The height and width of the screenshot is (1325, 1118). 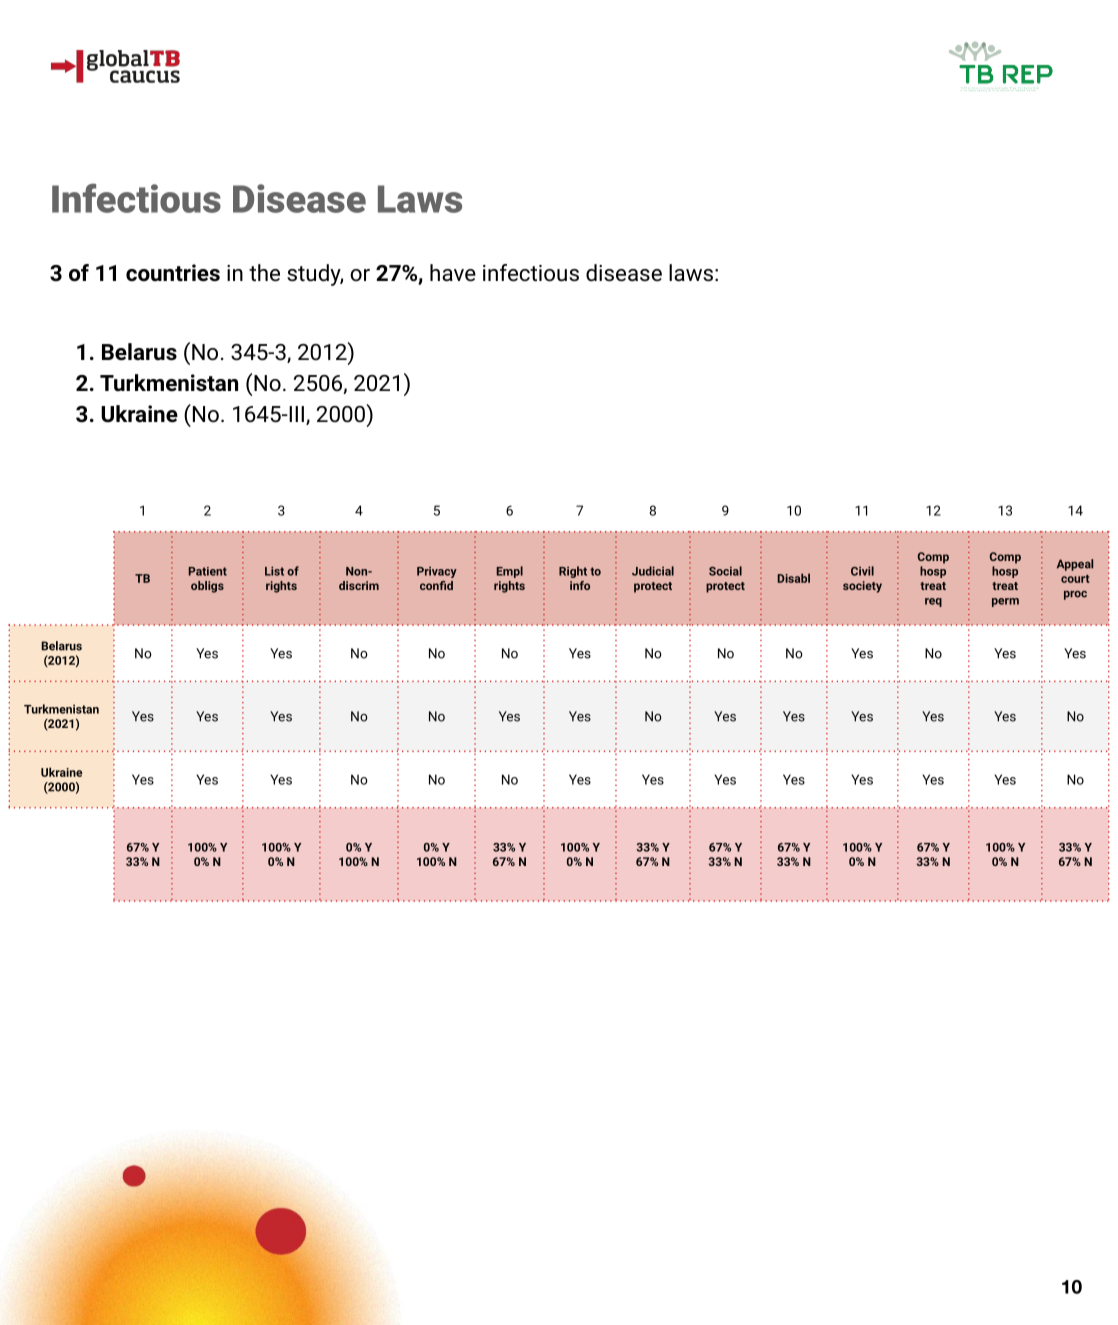 I want to click on countries, so click(x=173, y=273).
